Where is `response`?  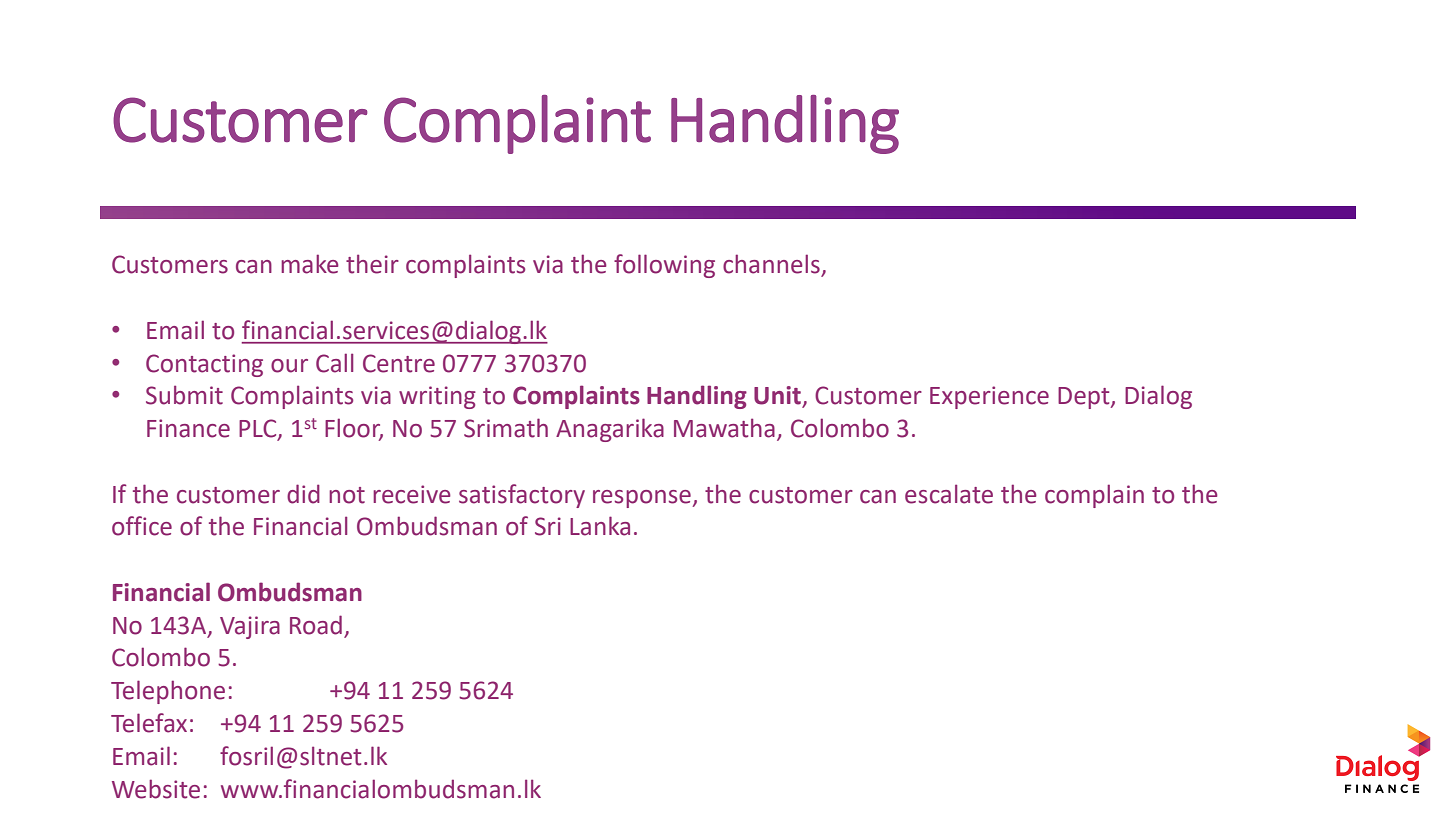
response is located at coordinates (643, 499).
